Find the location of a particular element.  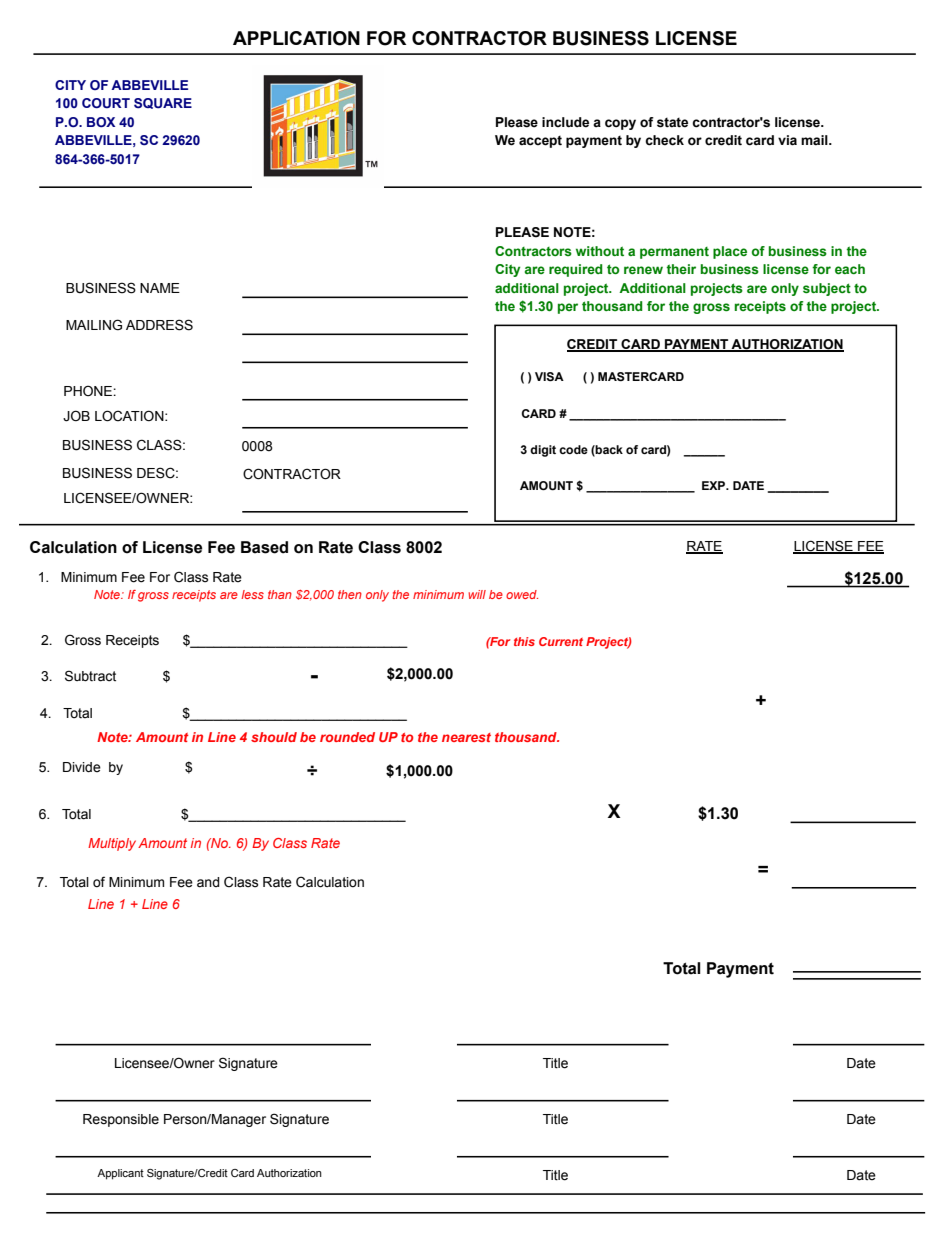

Current is located at coordinates (561, 641).
